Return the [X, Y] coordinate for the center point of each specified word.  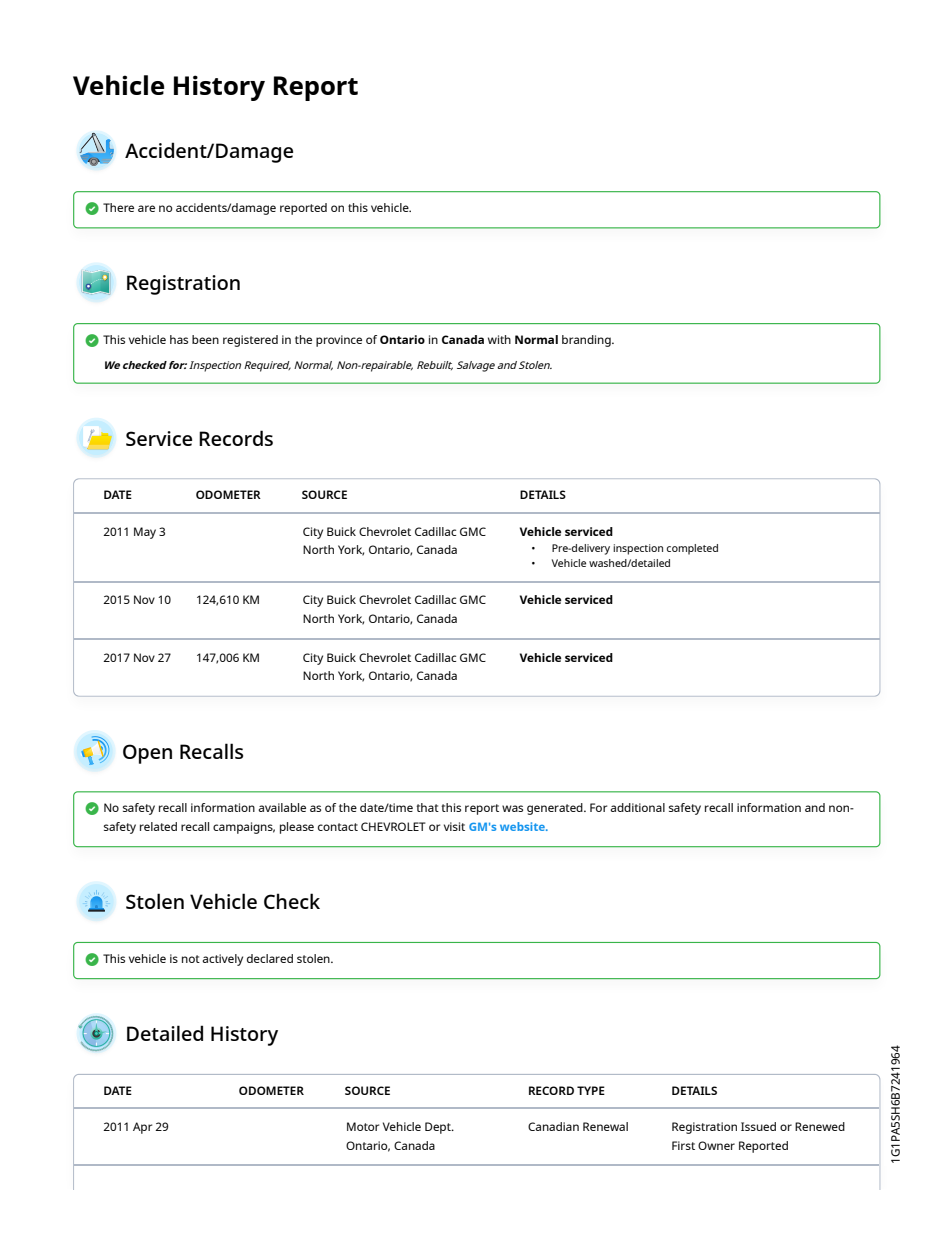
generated [556, 809]
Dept [439, 1128]
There [118, 207]
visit [454, 826]
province [339, 341]
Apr [142, 1128]
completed [692, 549]
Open [147, 754]
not [191, 959]
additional [637, 807]
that [427, 807]
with [499, 339]
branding [587, 341]
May [145, 533]
